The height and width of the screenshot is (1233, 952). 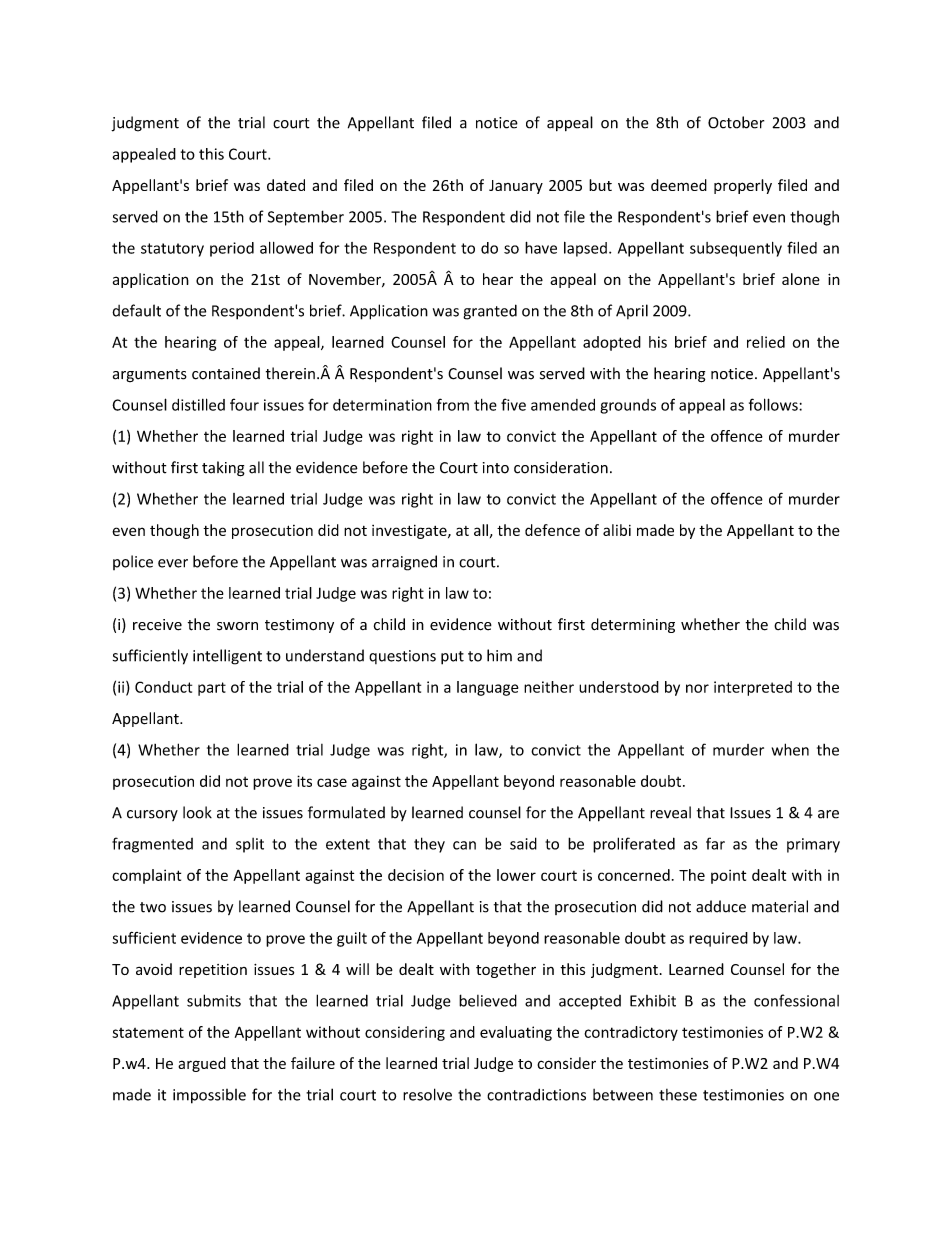 I want to click on dated, so click(x=286, y=185).
